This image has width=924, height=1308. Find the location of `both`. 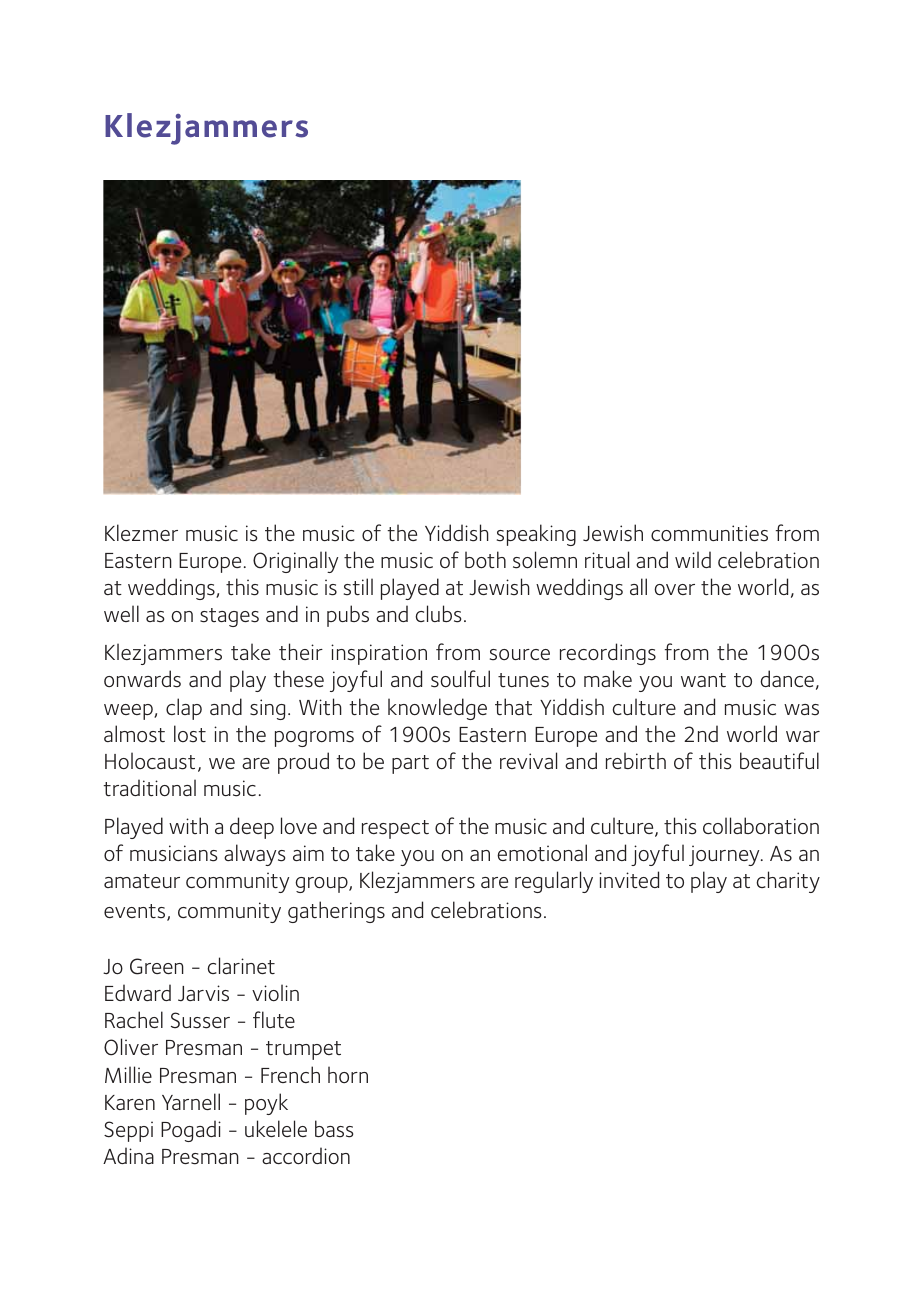

both is located at coordinates (485, 560).
